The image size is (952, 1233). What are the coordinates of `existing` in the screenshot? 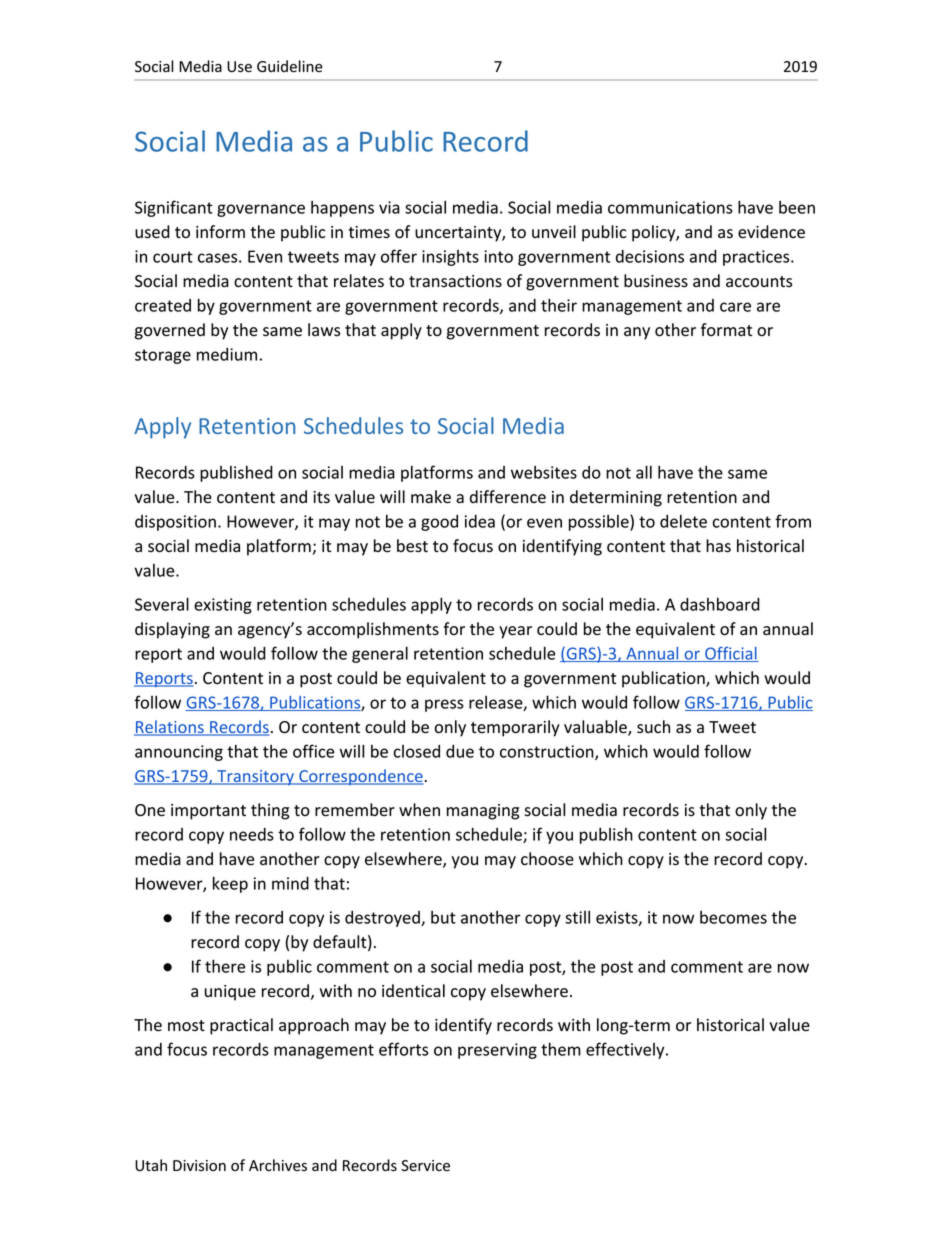 It's located at (223, 606).
